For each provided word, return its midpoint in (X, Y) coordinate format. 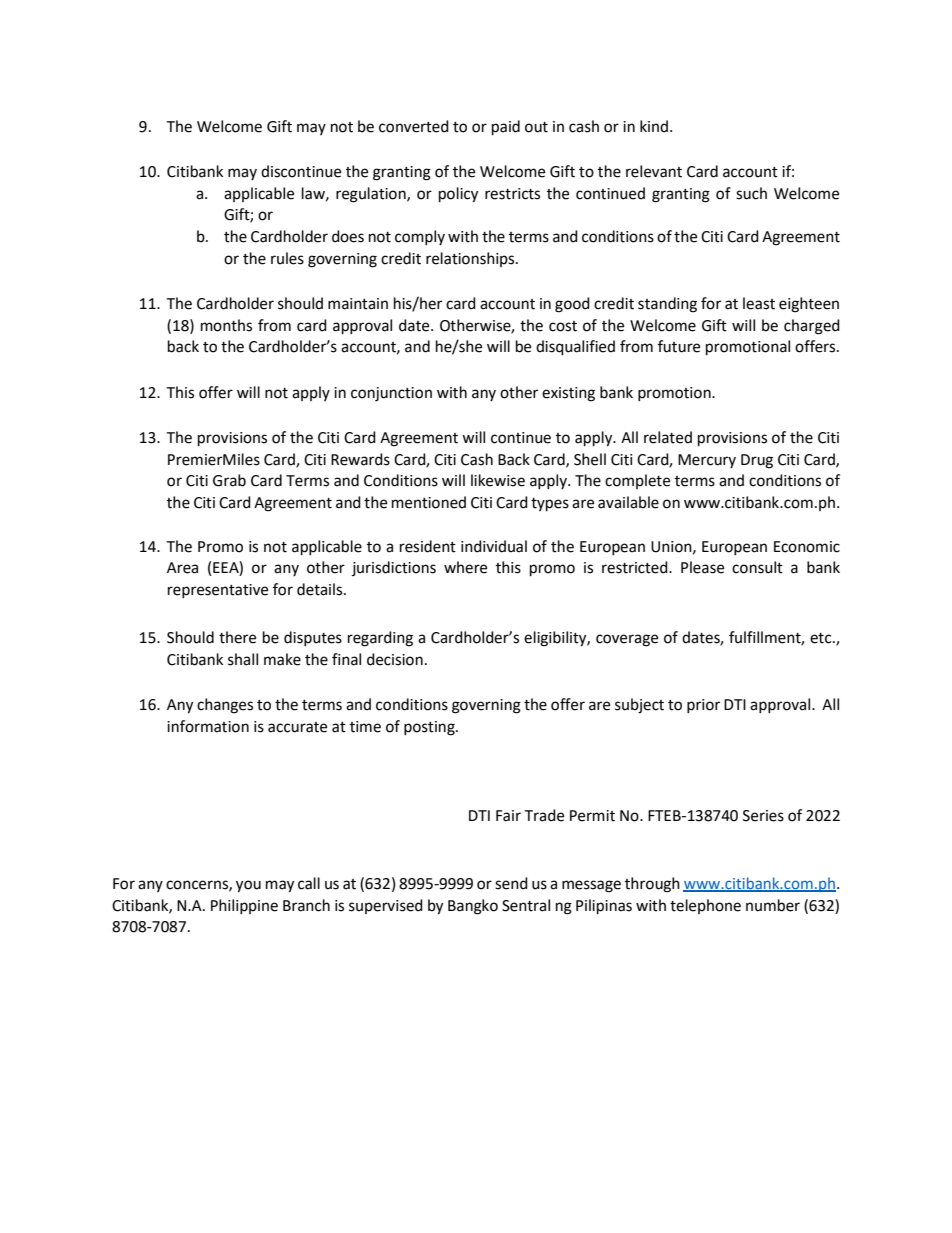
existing (568, 394)
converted (414, 126)
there (237, 637)
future (679, 346)
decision (395, 659)
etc (822, 638)
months (226, 325)
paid (506, 128)
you (248, 886)
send (511, 883)
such (751, 193)
